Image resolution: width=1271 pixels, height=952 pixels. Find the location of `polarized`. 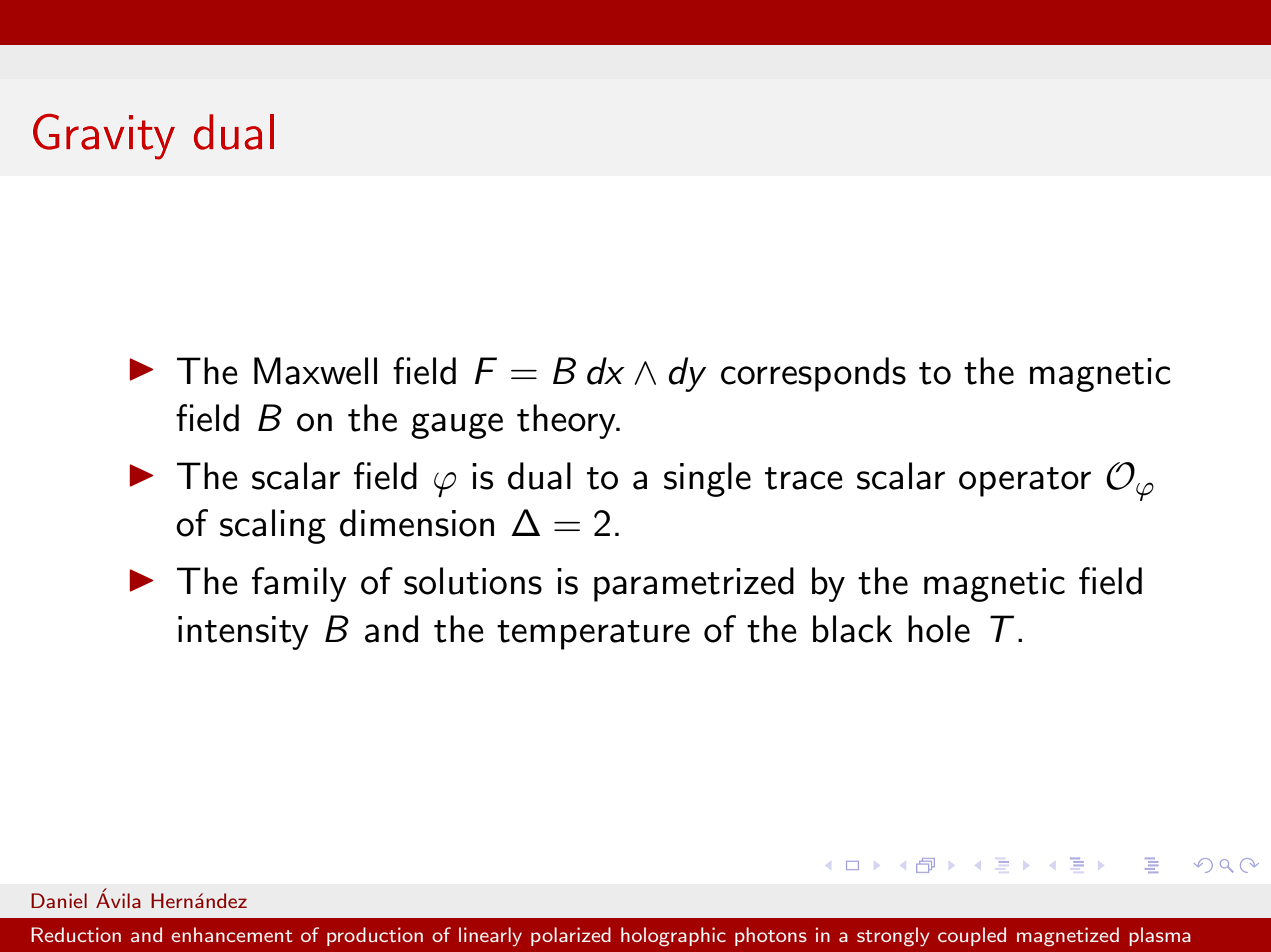

polarized is located at coordinates (571, 936).
